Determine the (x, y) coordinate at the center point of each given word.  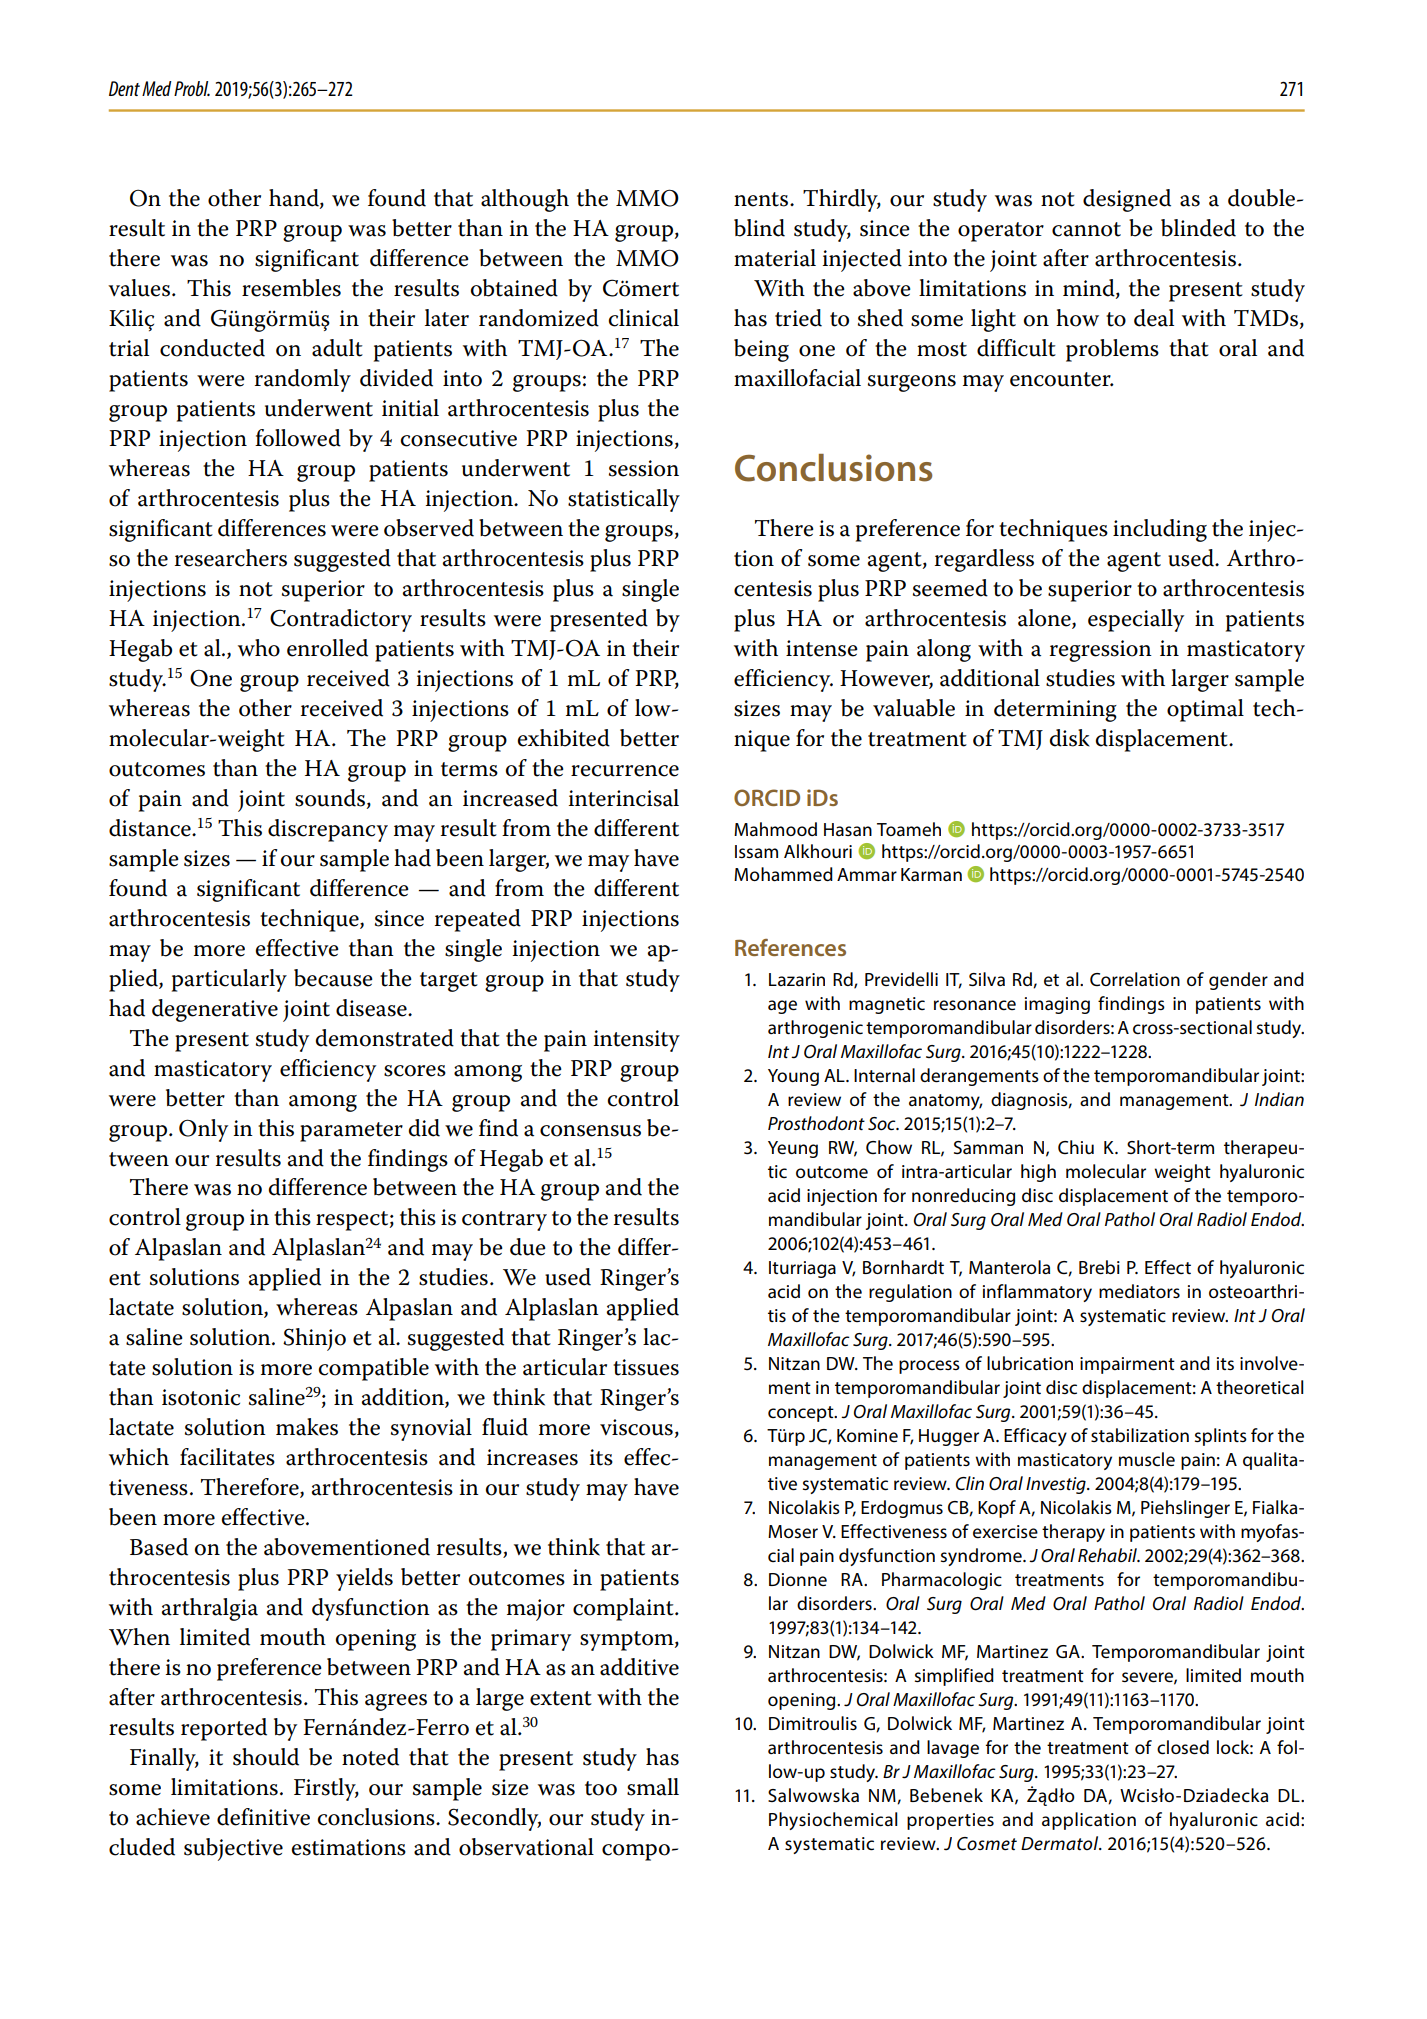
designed (1127, 200)
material (775, 258)
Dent (124, 88)
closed (1183, 1747)
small (653, 1787)
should (266, 1757)
